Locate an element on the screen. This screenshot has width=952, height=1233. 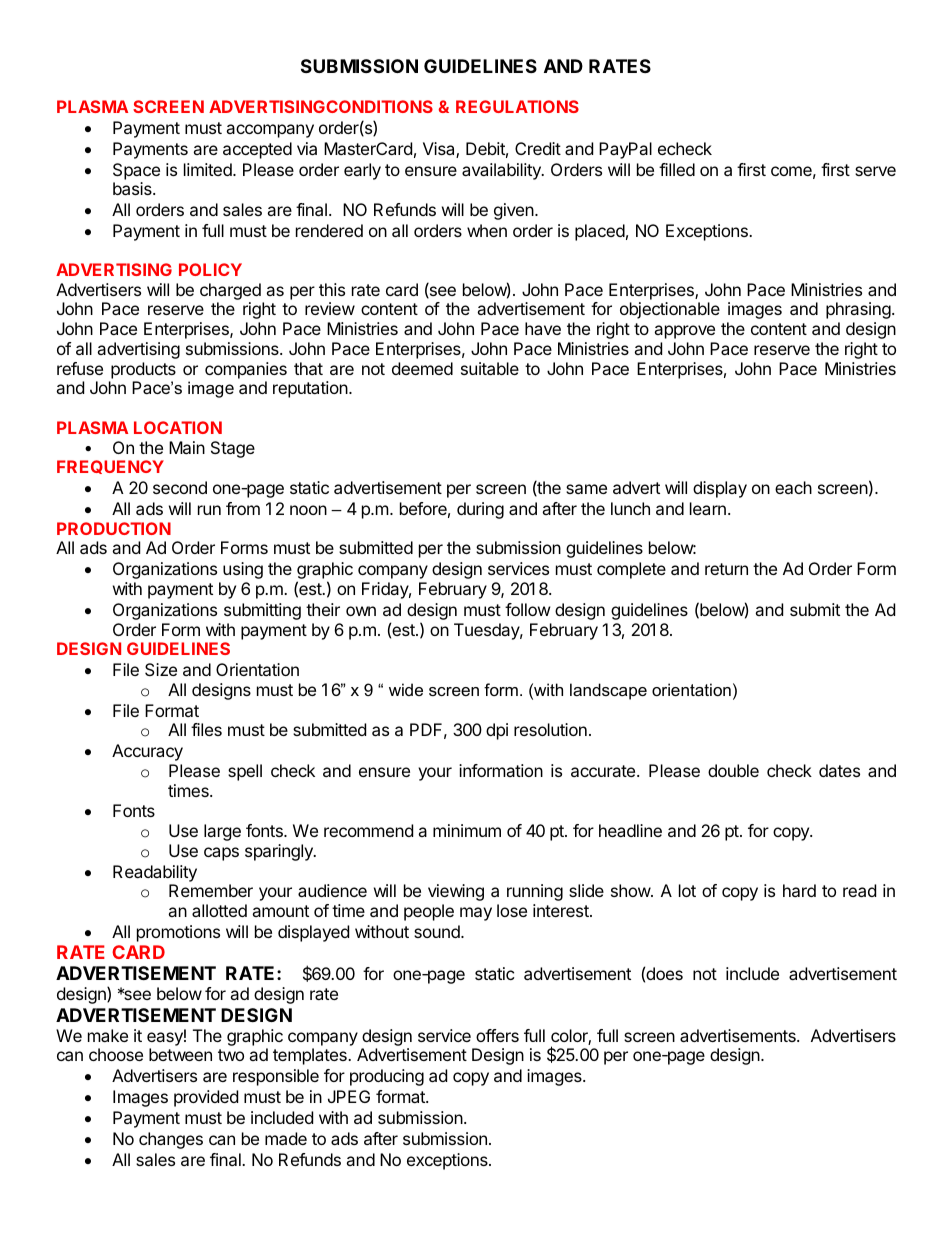
products is located at coordinates (143, 370).
